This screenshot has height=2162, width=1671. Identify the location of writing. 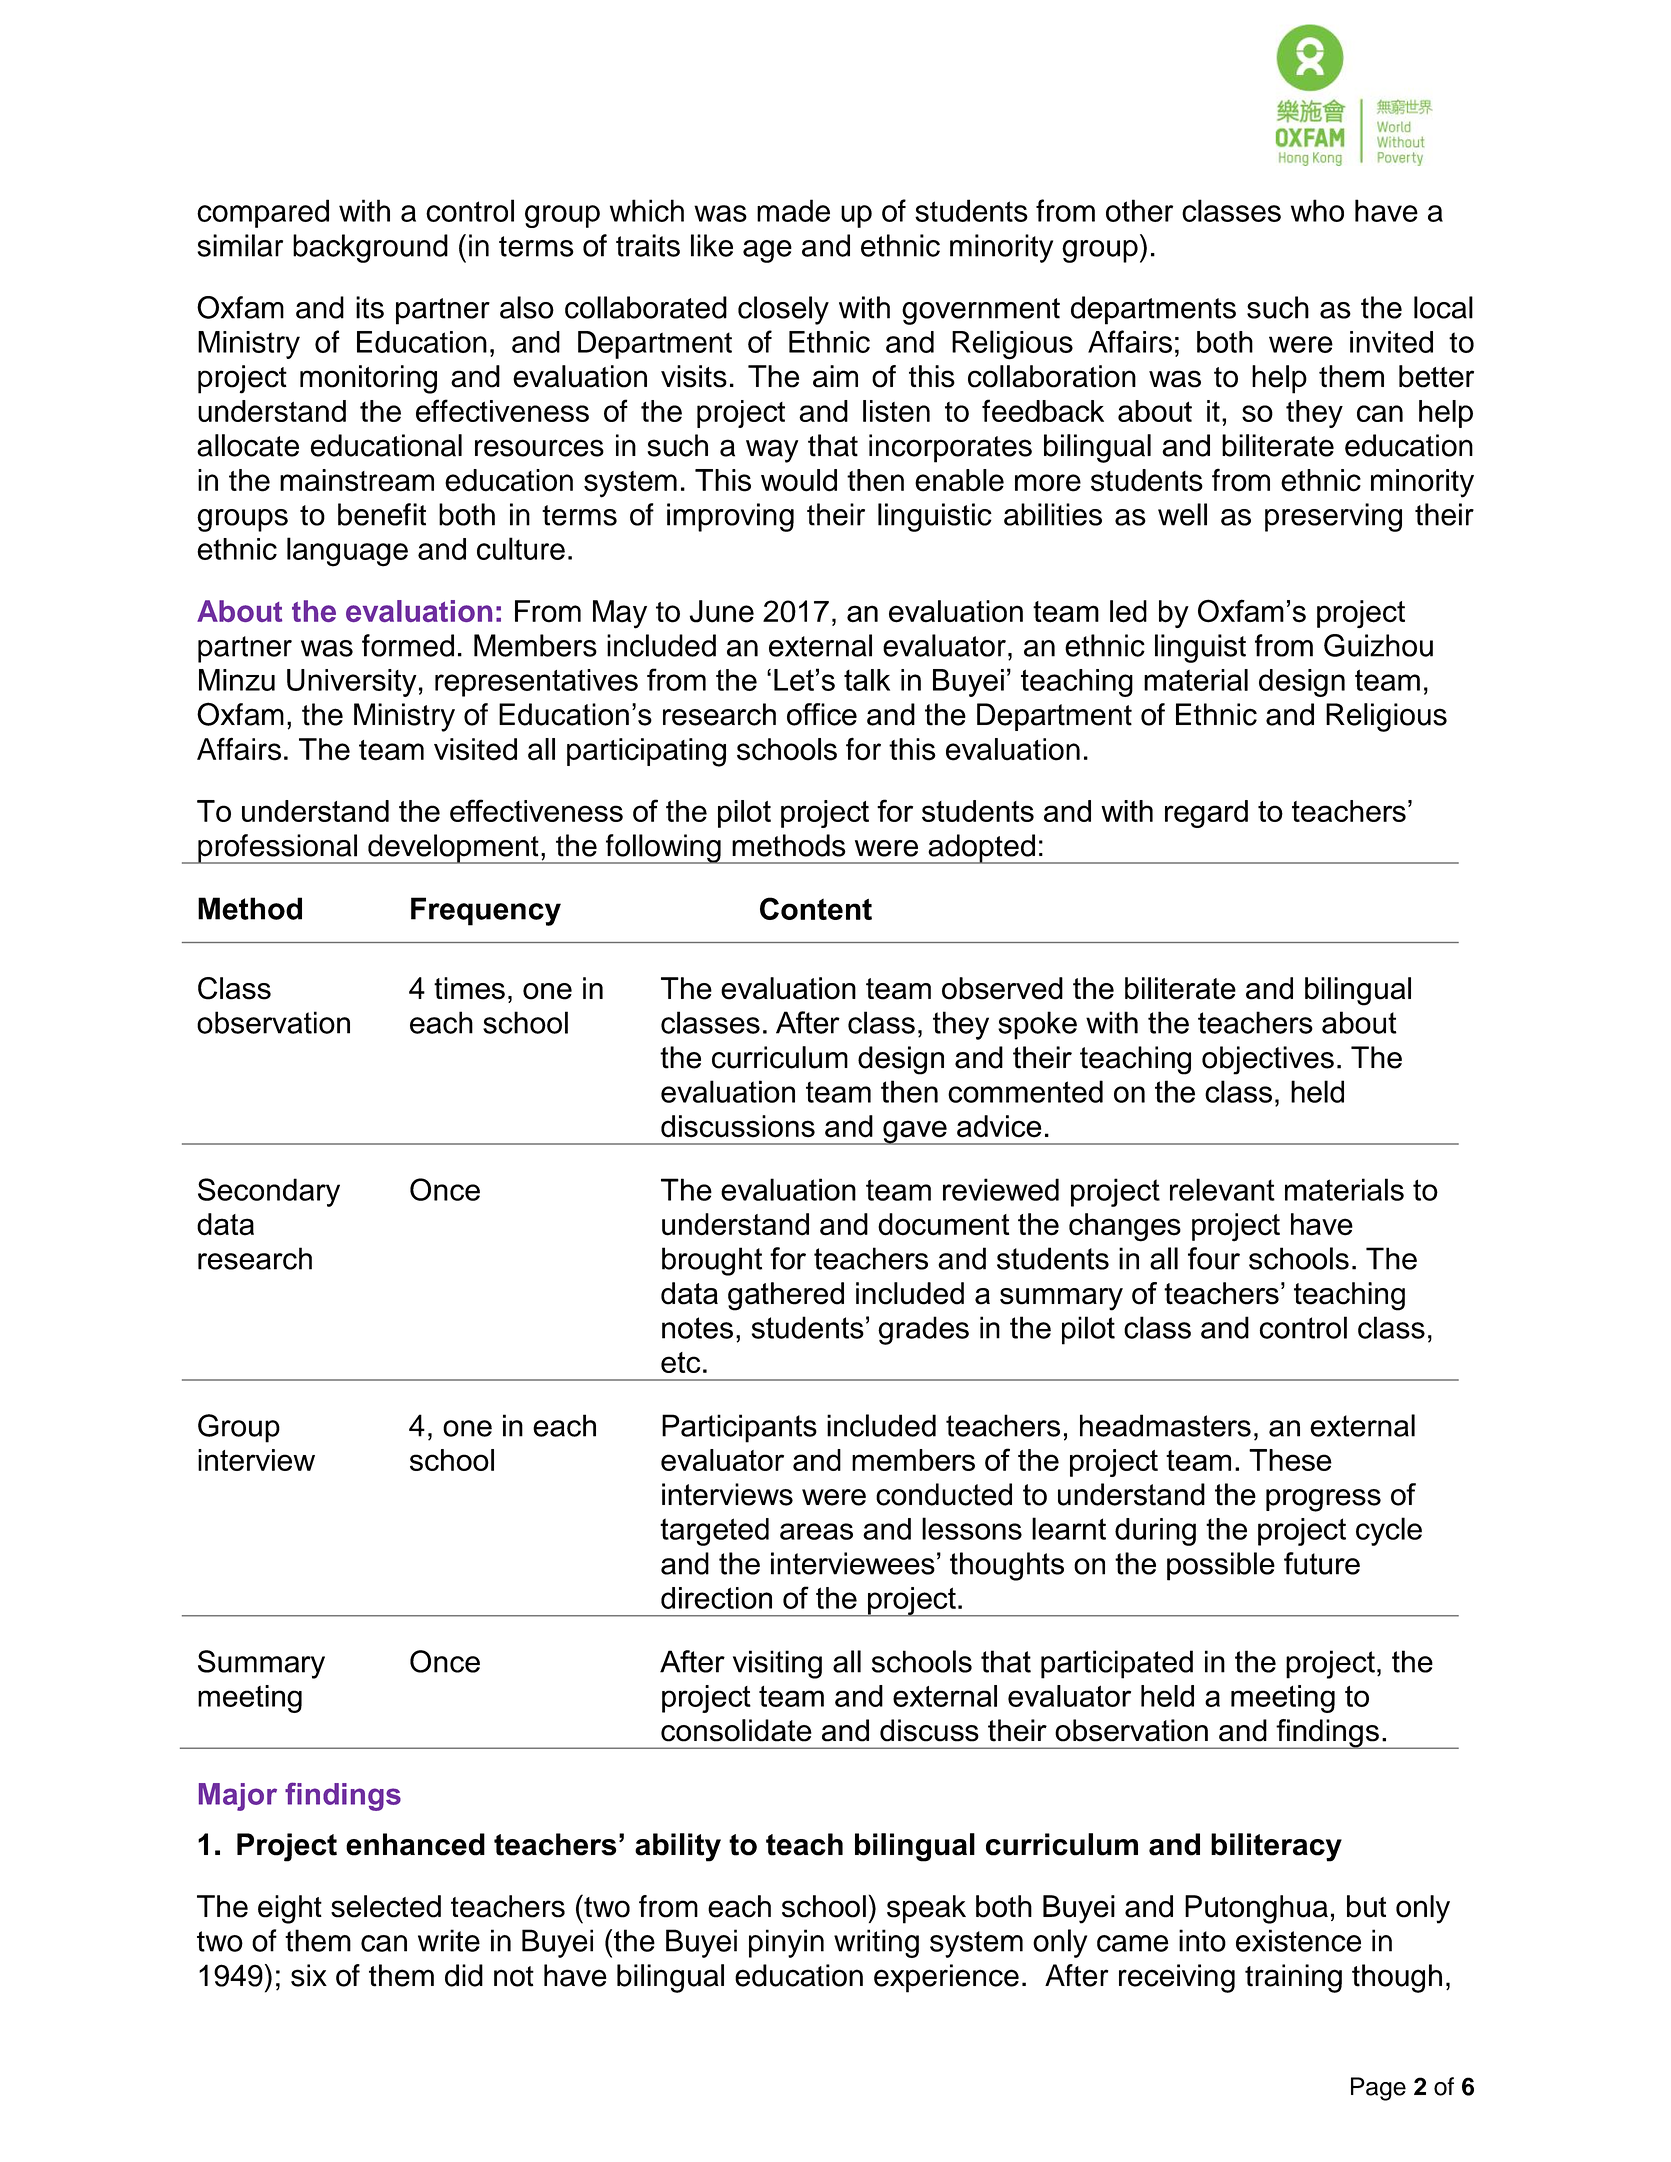
(876, 1943).
